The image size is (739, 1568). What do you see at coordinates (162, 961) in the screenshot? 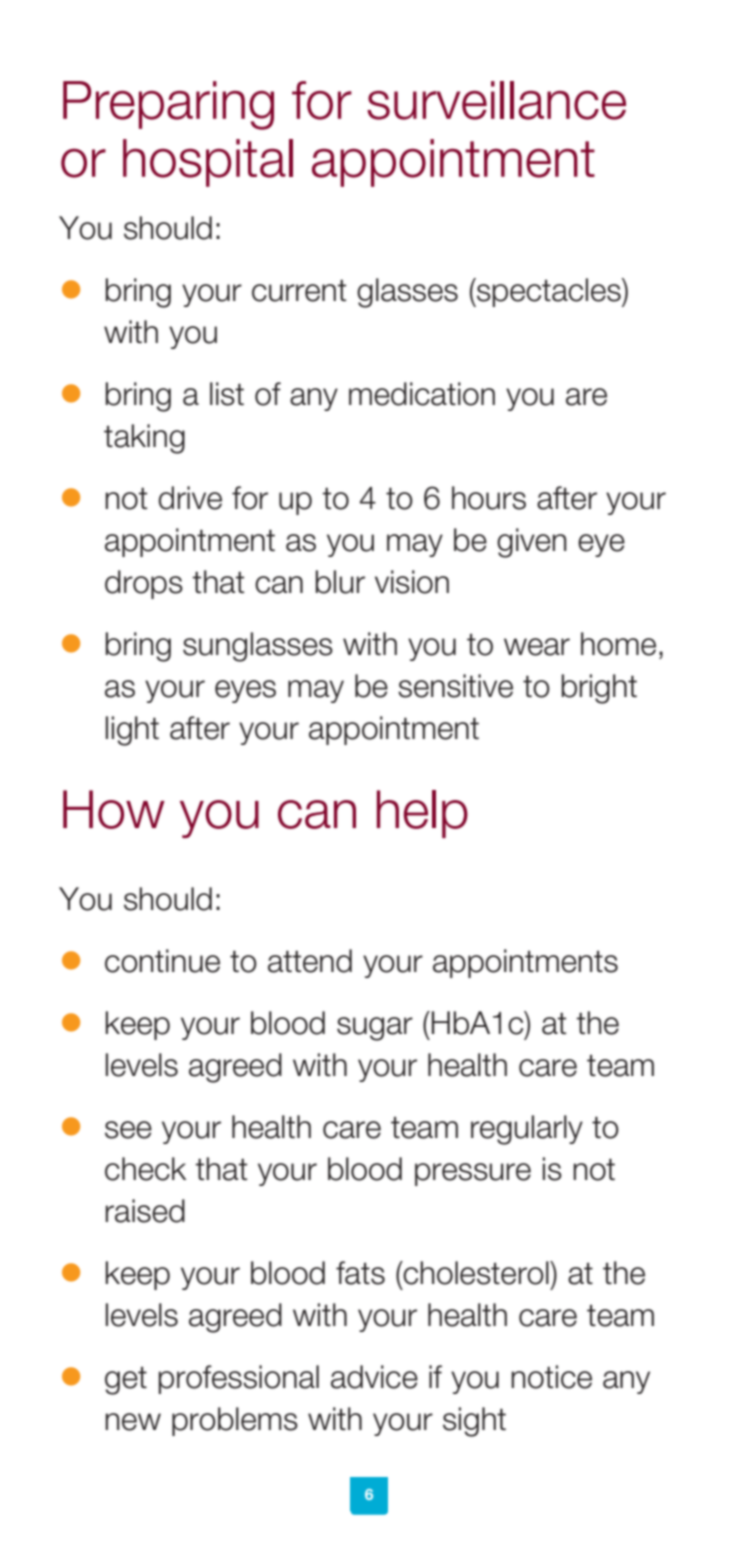
I see `continue` at bounding box center [162, 961].
